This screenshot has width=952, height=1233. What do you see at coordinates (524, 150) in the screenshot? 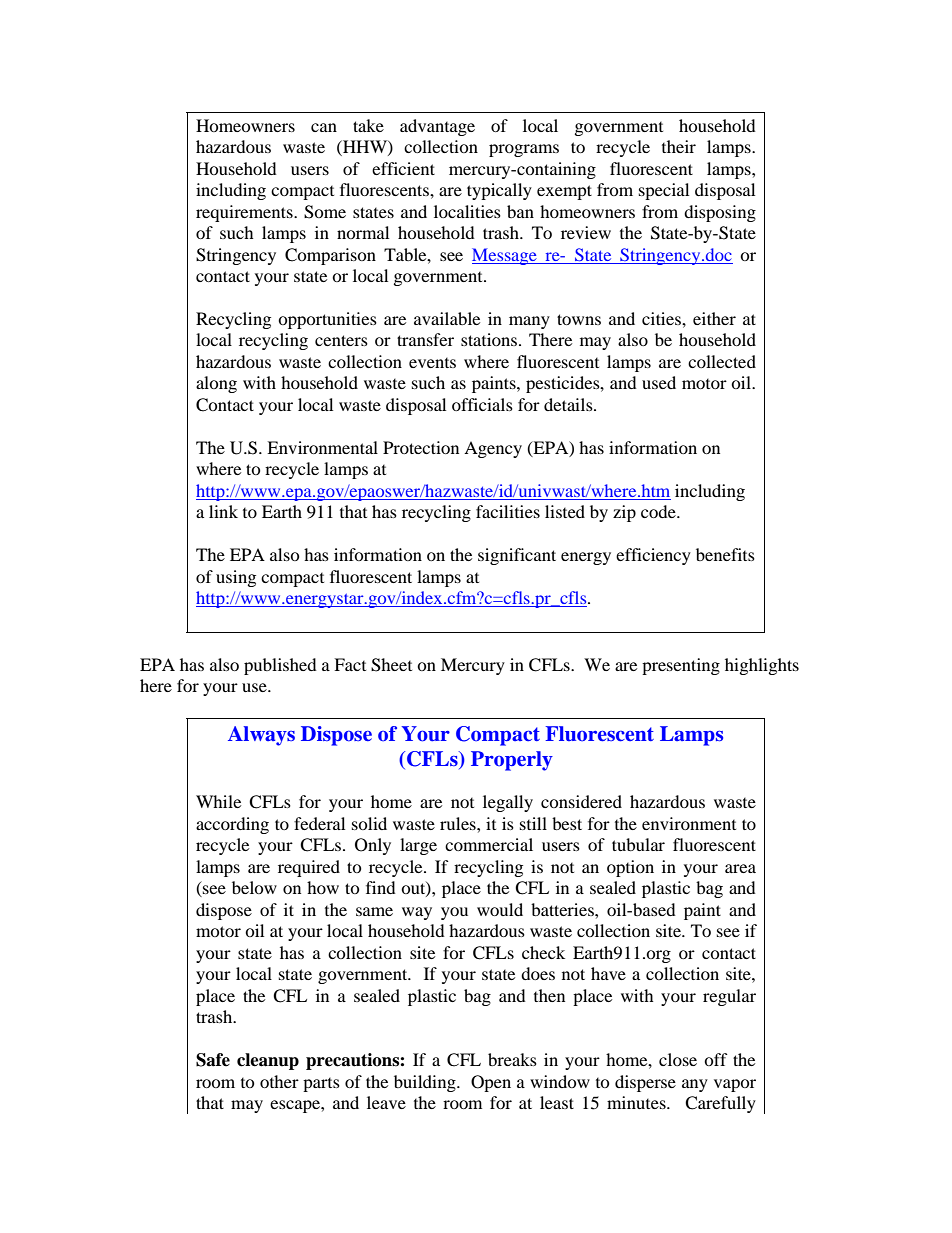
I see `programs` at bounding box center [524, 150].
